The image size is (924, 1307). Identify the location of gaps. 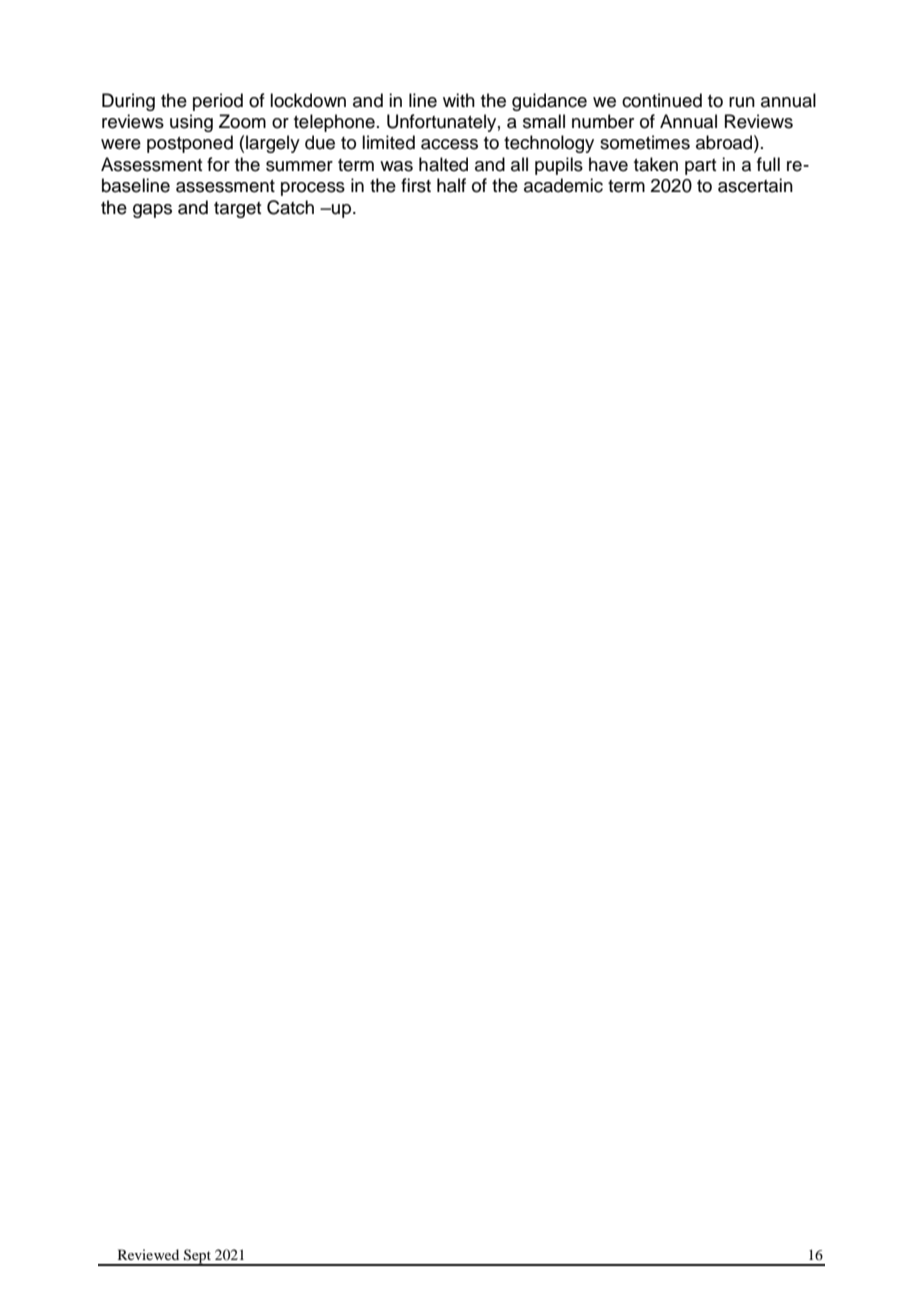
(152, 211).
